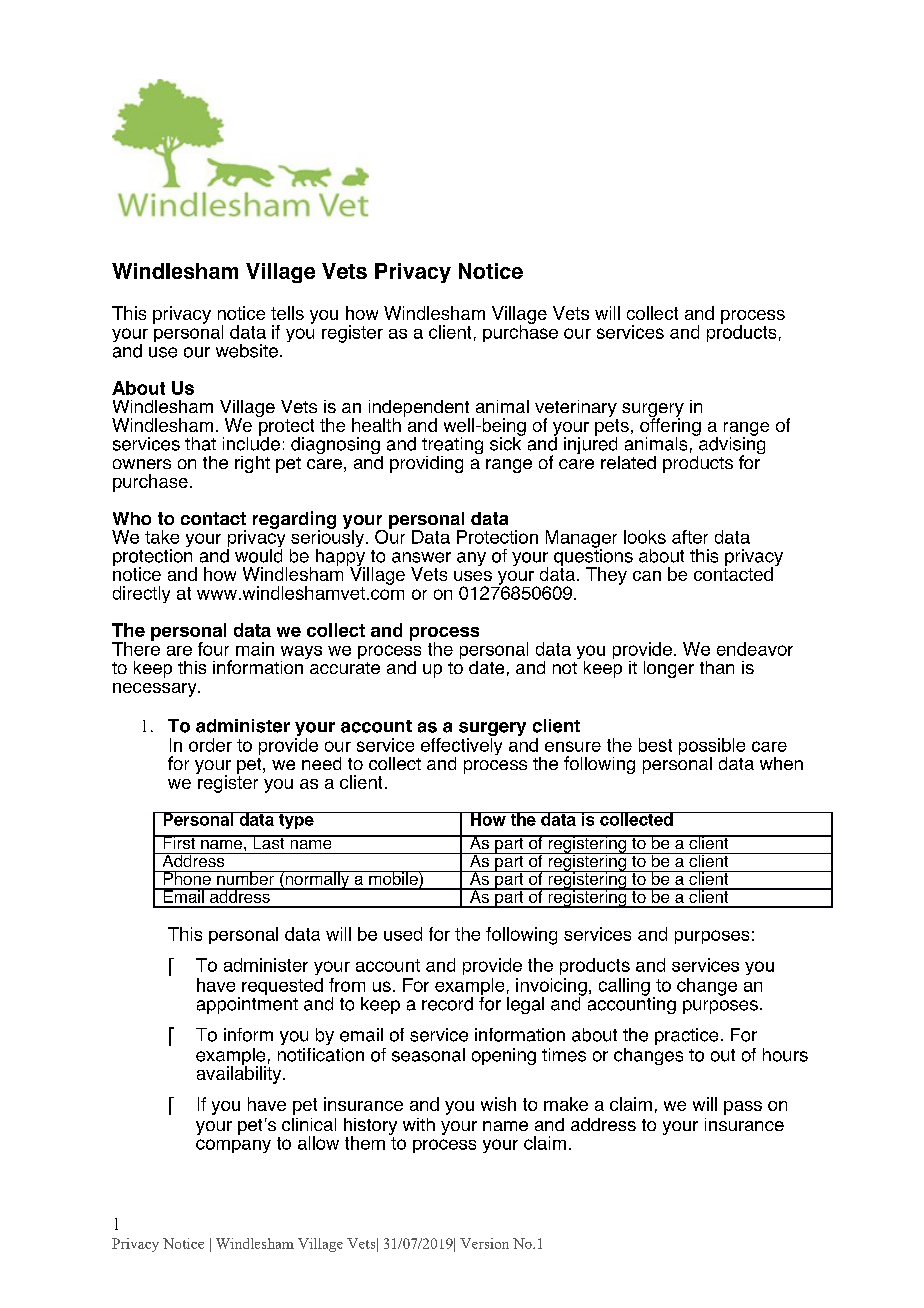 This image has width=924, height=1308. Describe the element at coordinates (484, 1243) in the image. I see `Version` at that location.
